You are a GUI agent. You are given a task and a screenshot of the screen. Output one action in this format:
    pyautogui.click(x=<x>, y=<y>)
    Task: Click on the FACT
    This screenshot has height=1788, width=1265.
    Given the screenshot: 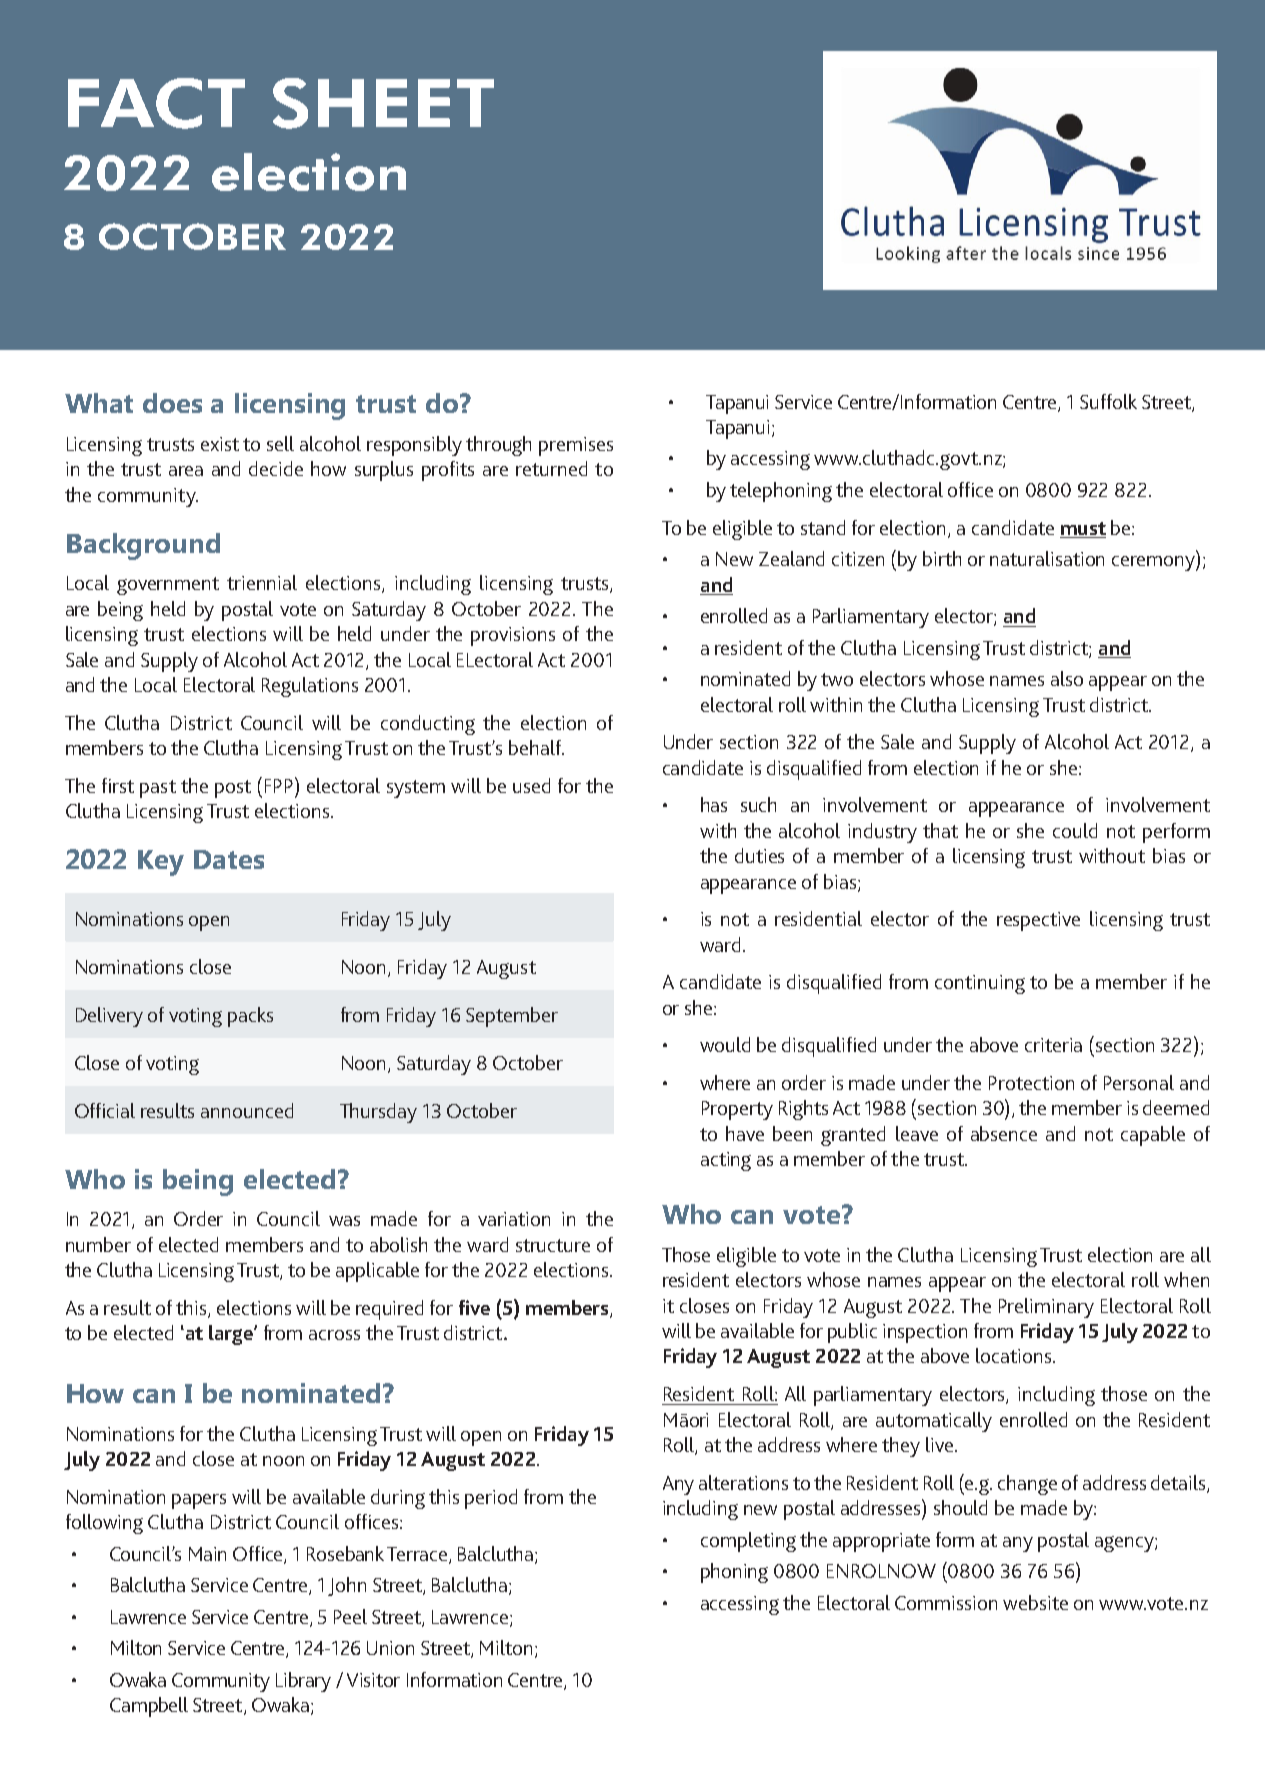 What is the action you would take?
    pyautogui.click(x=156, y=103)
